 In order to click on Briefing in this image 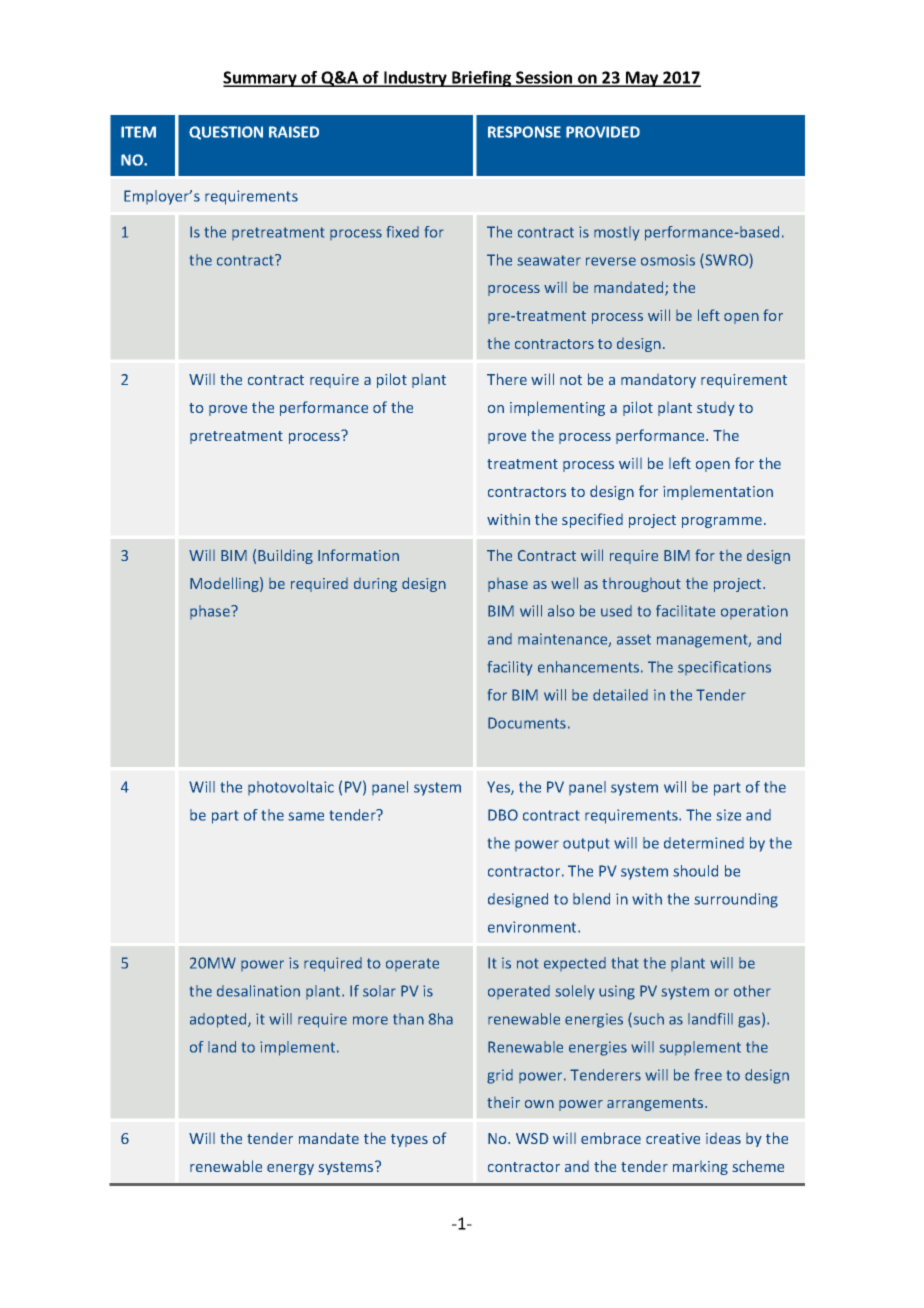, I will do `click(482, 79)`.
